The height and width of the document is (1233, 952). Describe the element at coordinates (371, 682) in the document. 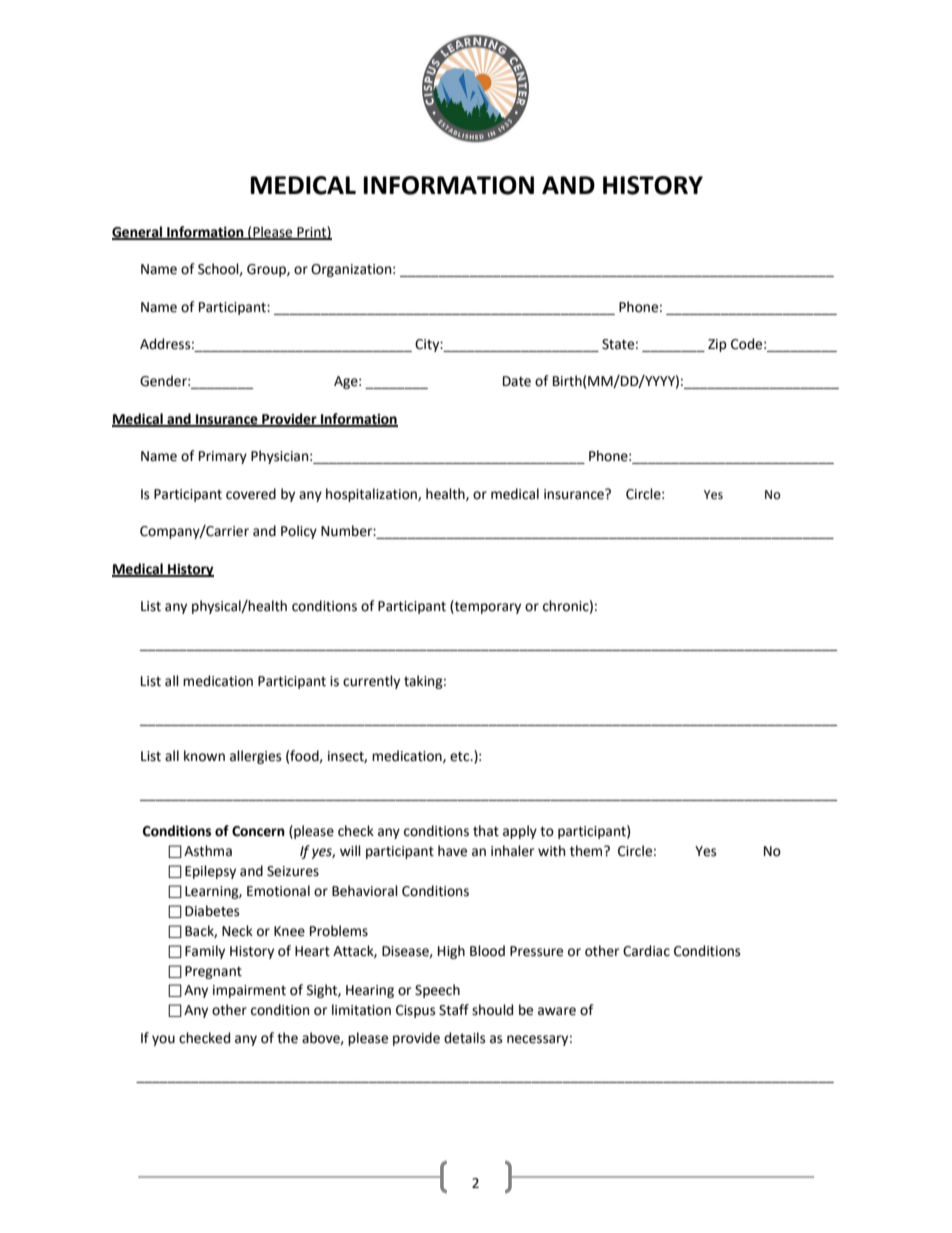

I see `currently` at that location.
